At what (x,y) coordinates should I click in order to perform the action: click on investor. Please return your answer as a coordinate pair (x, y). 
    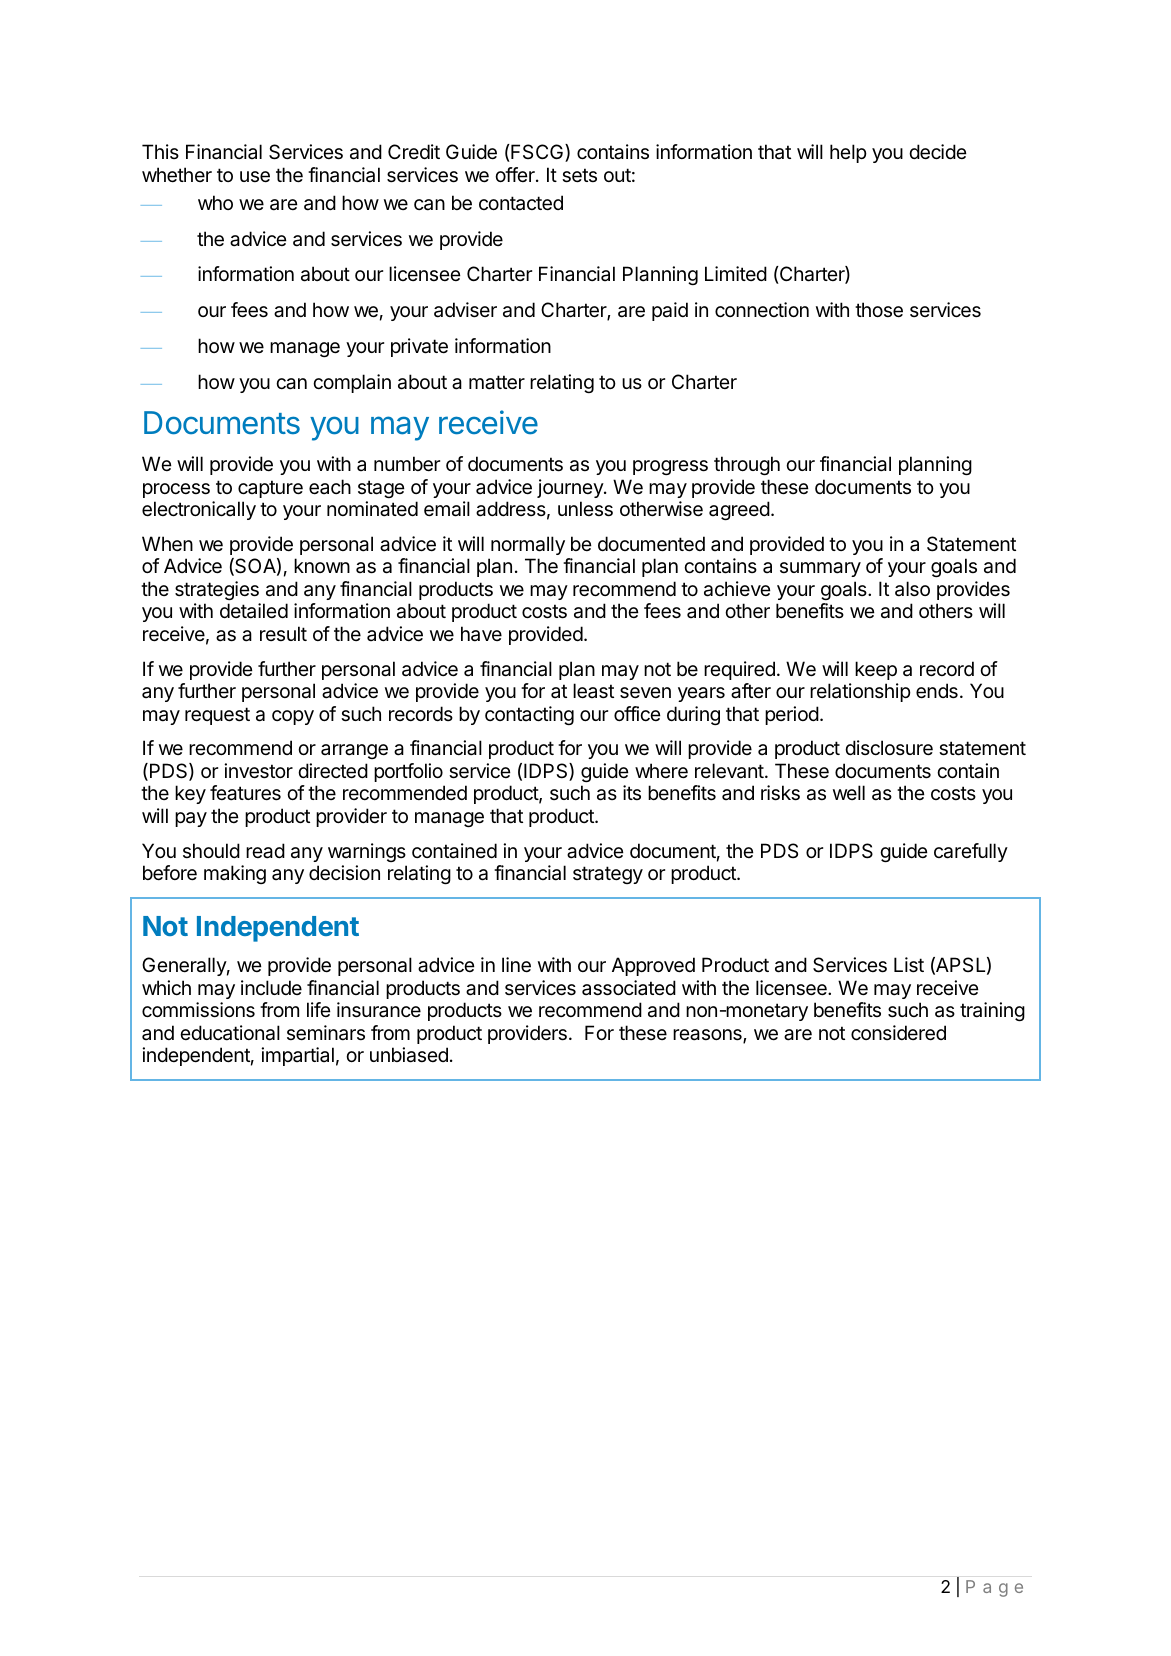
    Looking at the image, I should click on (258, 771).
